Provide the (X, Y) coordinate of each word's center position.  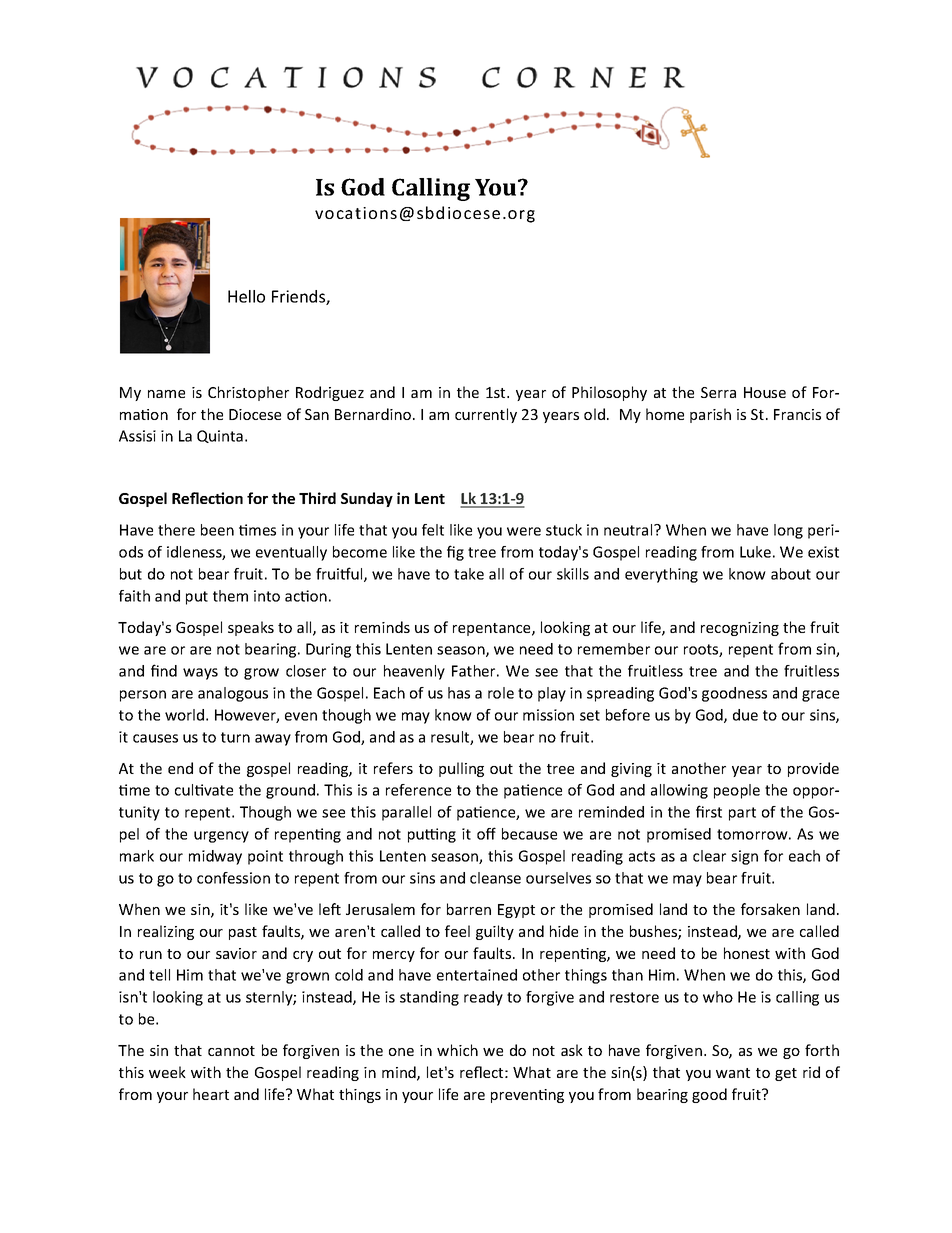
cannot (231, 1051)
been (217, 530)
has (459, 693)
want (733, 1073)
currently (486, 415)
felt (433, 530)
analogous (233, 694)
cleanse (495, 878)
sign (744, 857)
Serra (718, 392)
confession (233, 878)
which (457, 1050)
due (745, 715)
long (788, 531)
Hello (246, 296)
